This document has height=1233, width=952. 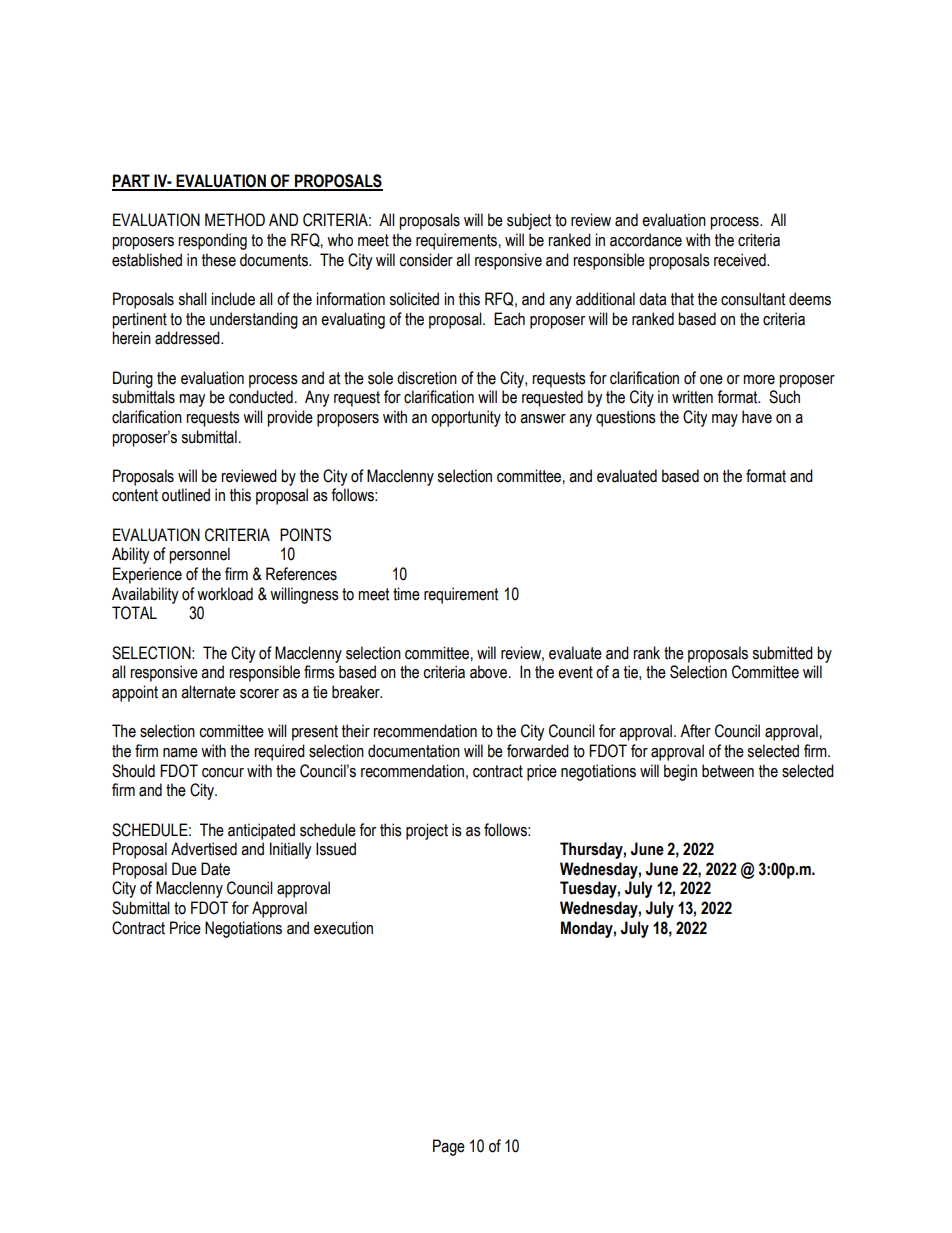 What do you see at coordinates (529, 221) in the document?
I see `subject` at bounding box center [529, 221].
